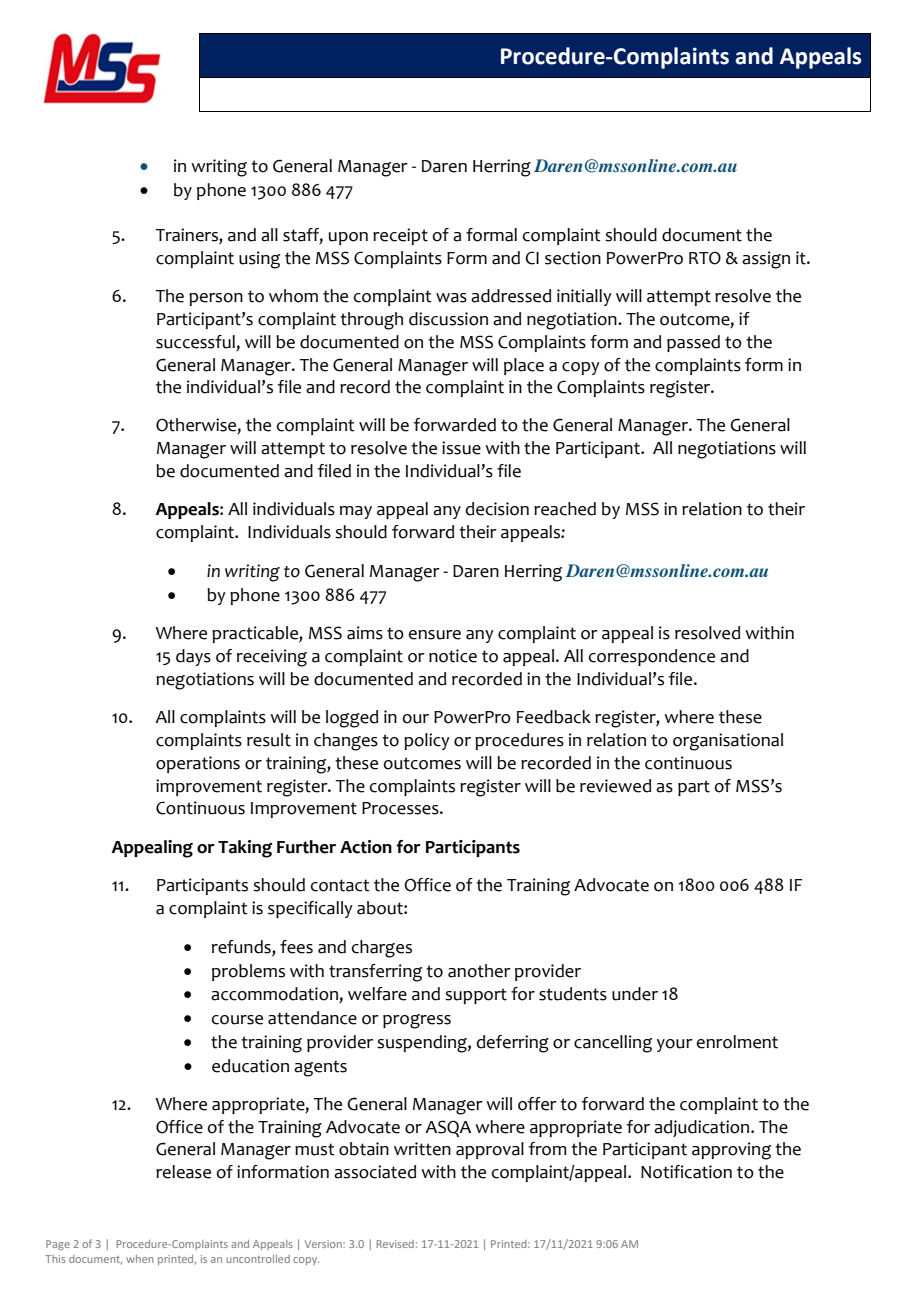 The height and width of the page is (1308, 924). What do you see at coordinates (139, 1259) in the page?
I see `when` at bounding box center [139, 1259].
